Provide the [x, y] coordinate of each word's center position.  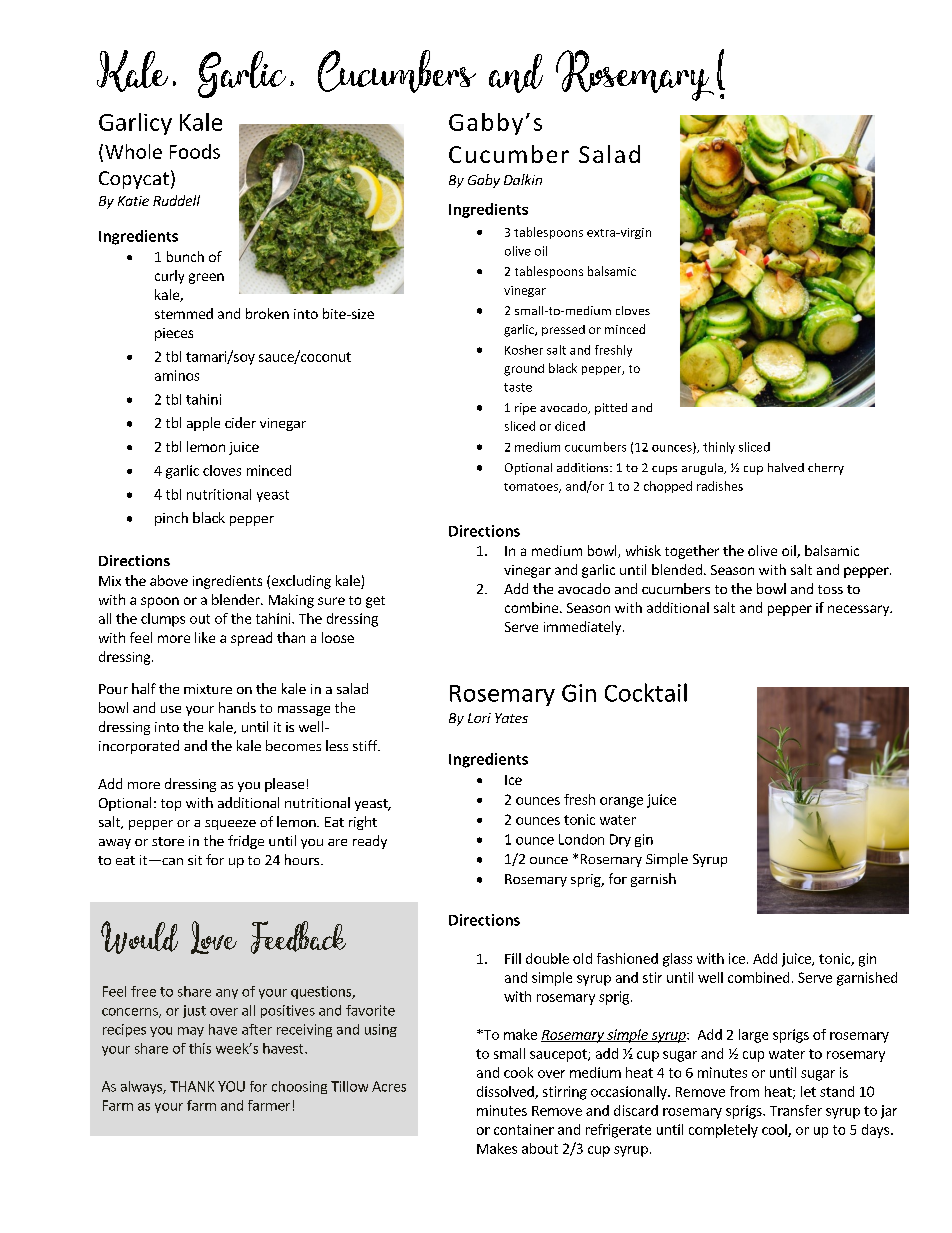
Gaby [484, 181]
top [171, 805]
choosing [299, 1087]
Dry [620, 840]
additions [584, 467]
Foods [195, 151]
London [581, 839]
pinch [171, 519]
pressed [563, 330]
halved [786, 467]
